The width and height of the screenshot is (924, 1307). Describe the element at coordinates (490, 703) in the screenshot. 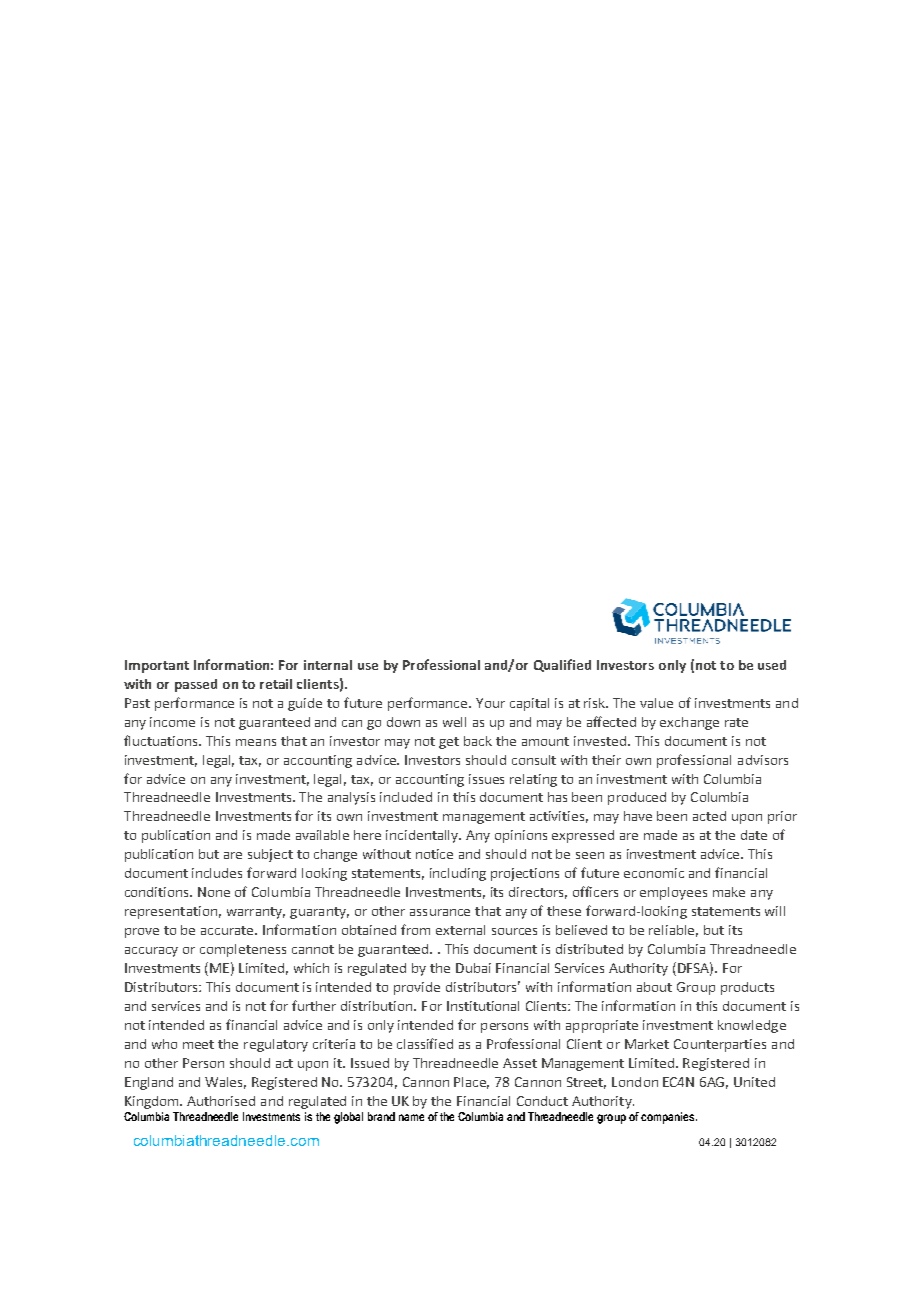

I see `Your` at that location.
